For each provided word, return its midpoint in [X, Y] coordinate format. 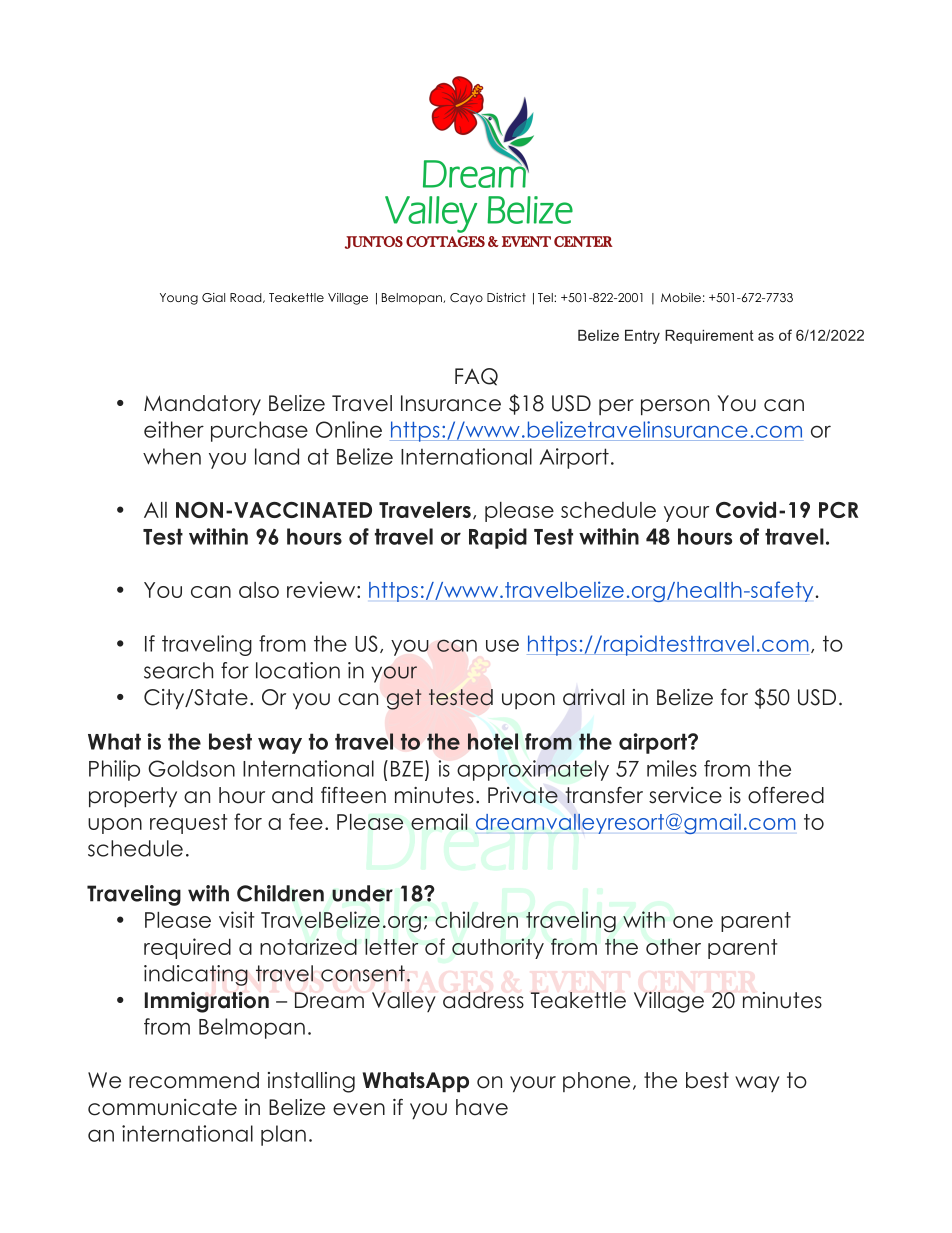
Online [349, 429]
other [673, 946]
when [172, 456]
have [482, 1107]
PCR [838, 510]
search [178, 670]
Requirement [709, 336]
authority [498, 948]
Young [179, 299]
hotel [493, 741]
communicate [162, 1107]
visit [236, 919]
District [506, 297]
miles [672, 768]
